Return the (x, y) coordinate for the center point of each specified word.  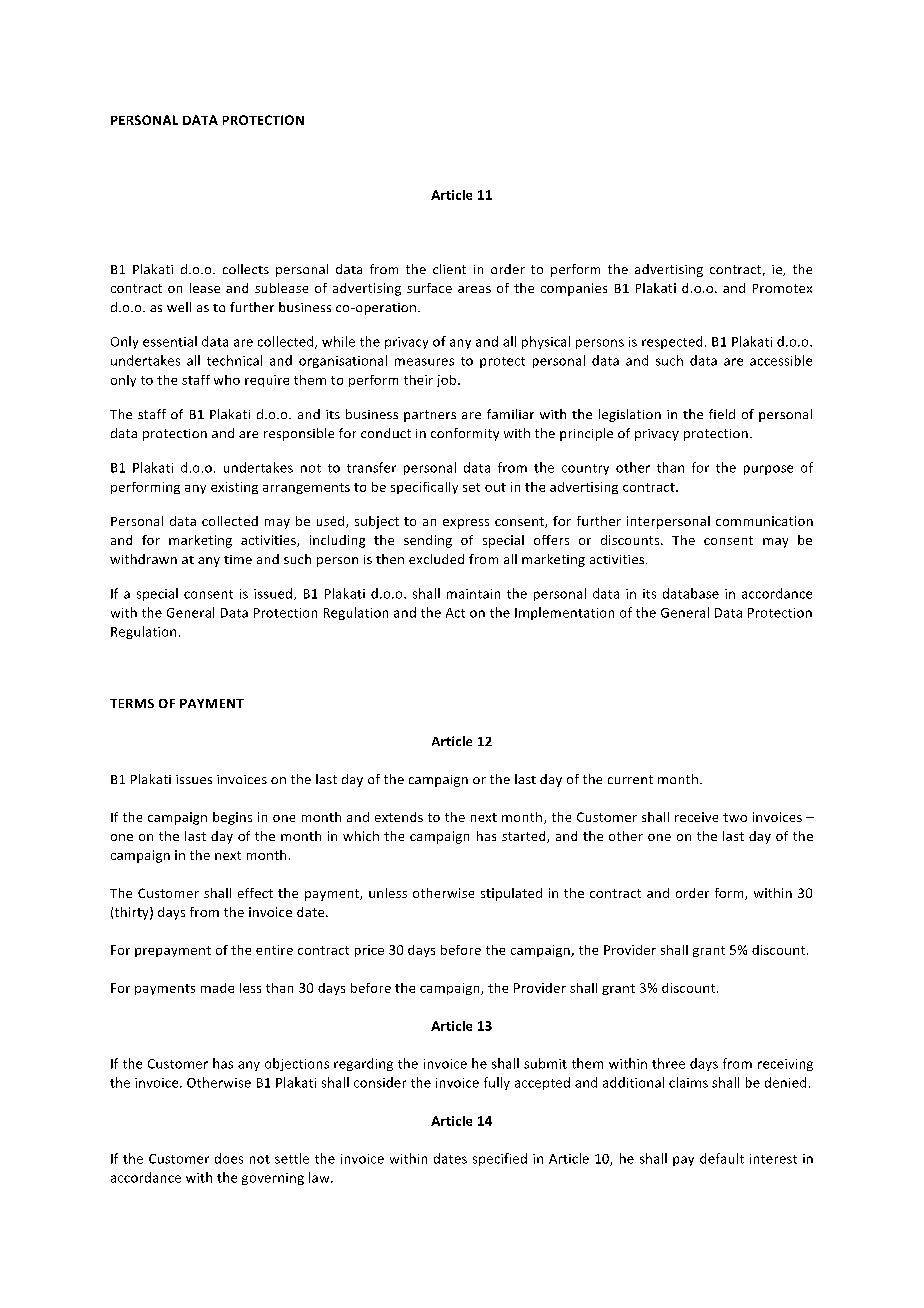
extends (399, 817)
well (179, 307)
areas (474, 289)
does (229, 1158)
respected (672, 342)
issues (194, 779)
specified (500, 1159)
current (630, 779)
